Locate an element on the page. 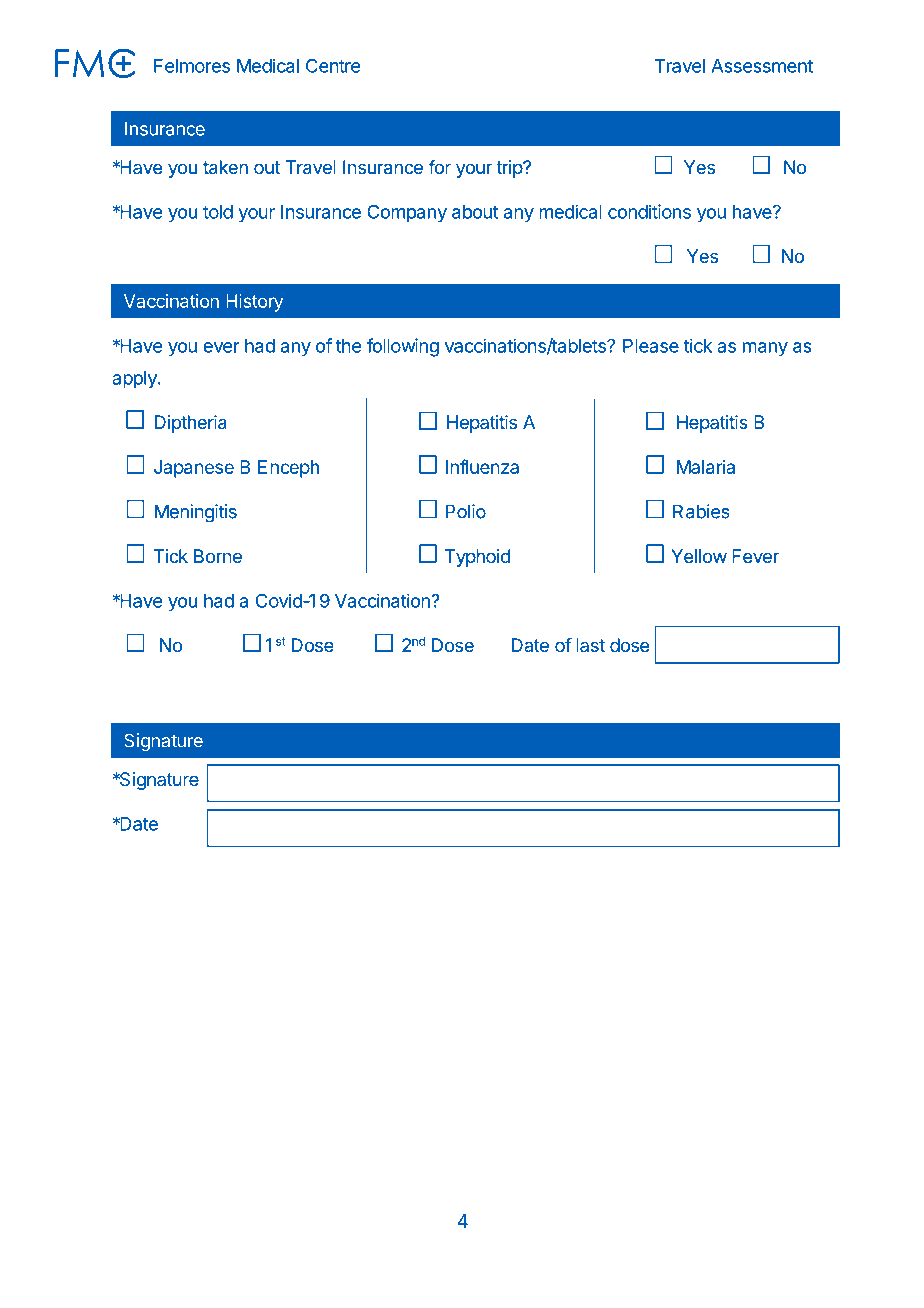 Image resolution: width=924 pixels, height=1308 pixels. Assessment is located at coordinates (762, 66).
